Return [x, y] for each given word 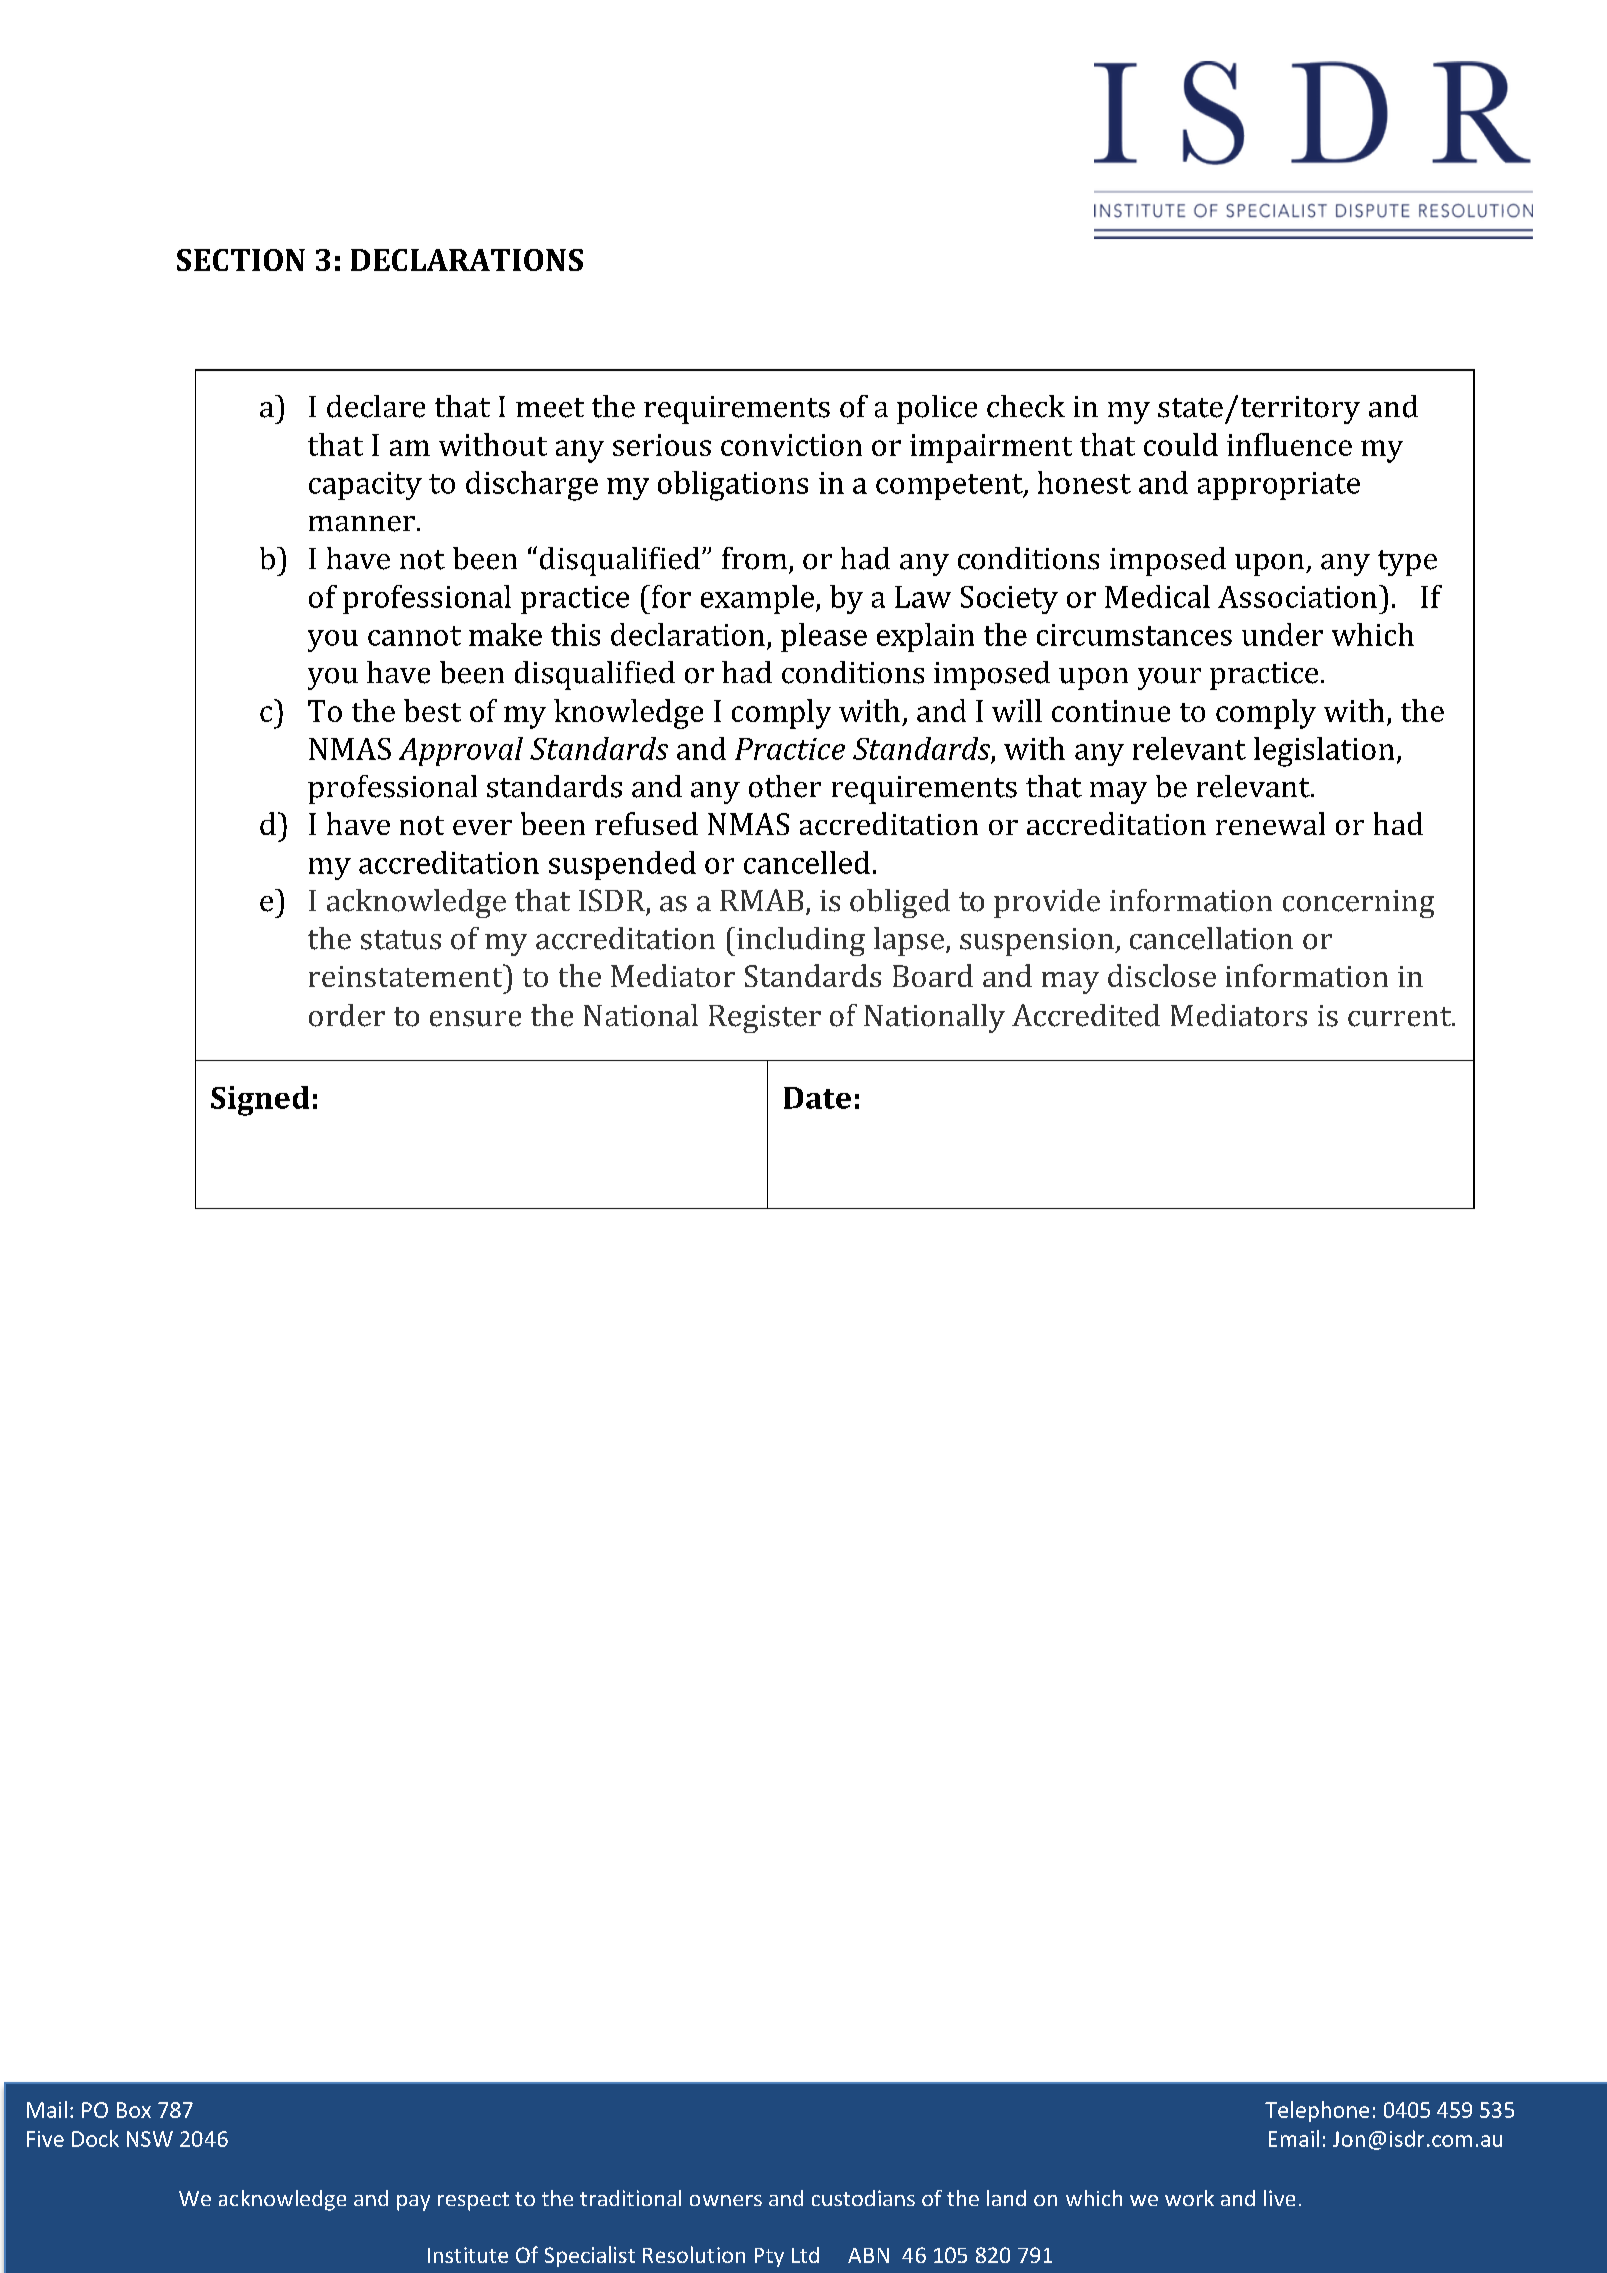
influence [1289, 444]
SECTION [241, 260]
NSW [150, 2139]
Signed [260, 1101]
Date [817, 1098]
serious [662, 445]
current [1400, 1017]
